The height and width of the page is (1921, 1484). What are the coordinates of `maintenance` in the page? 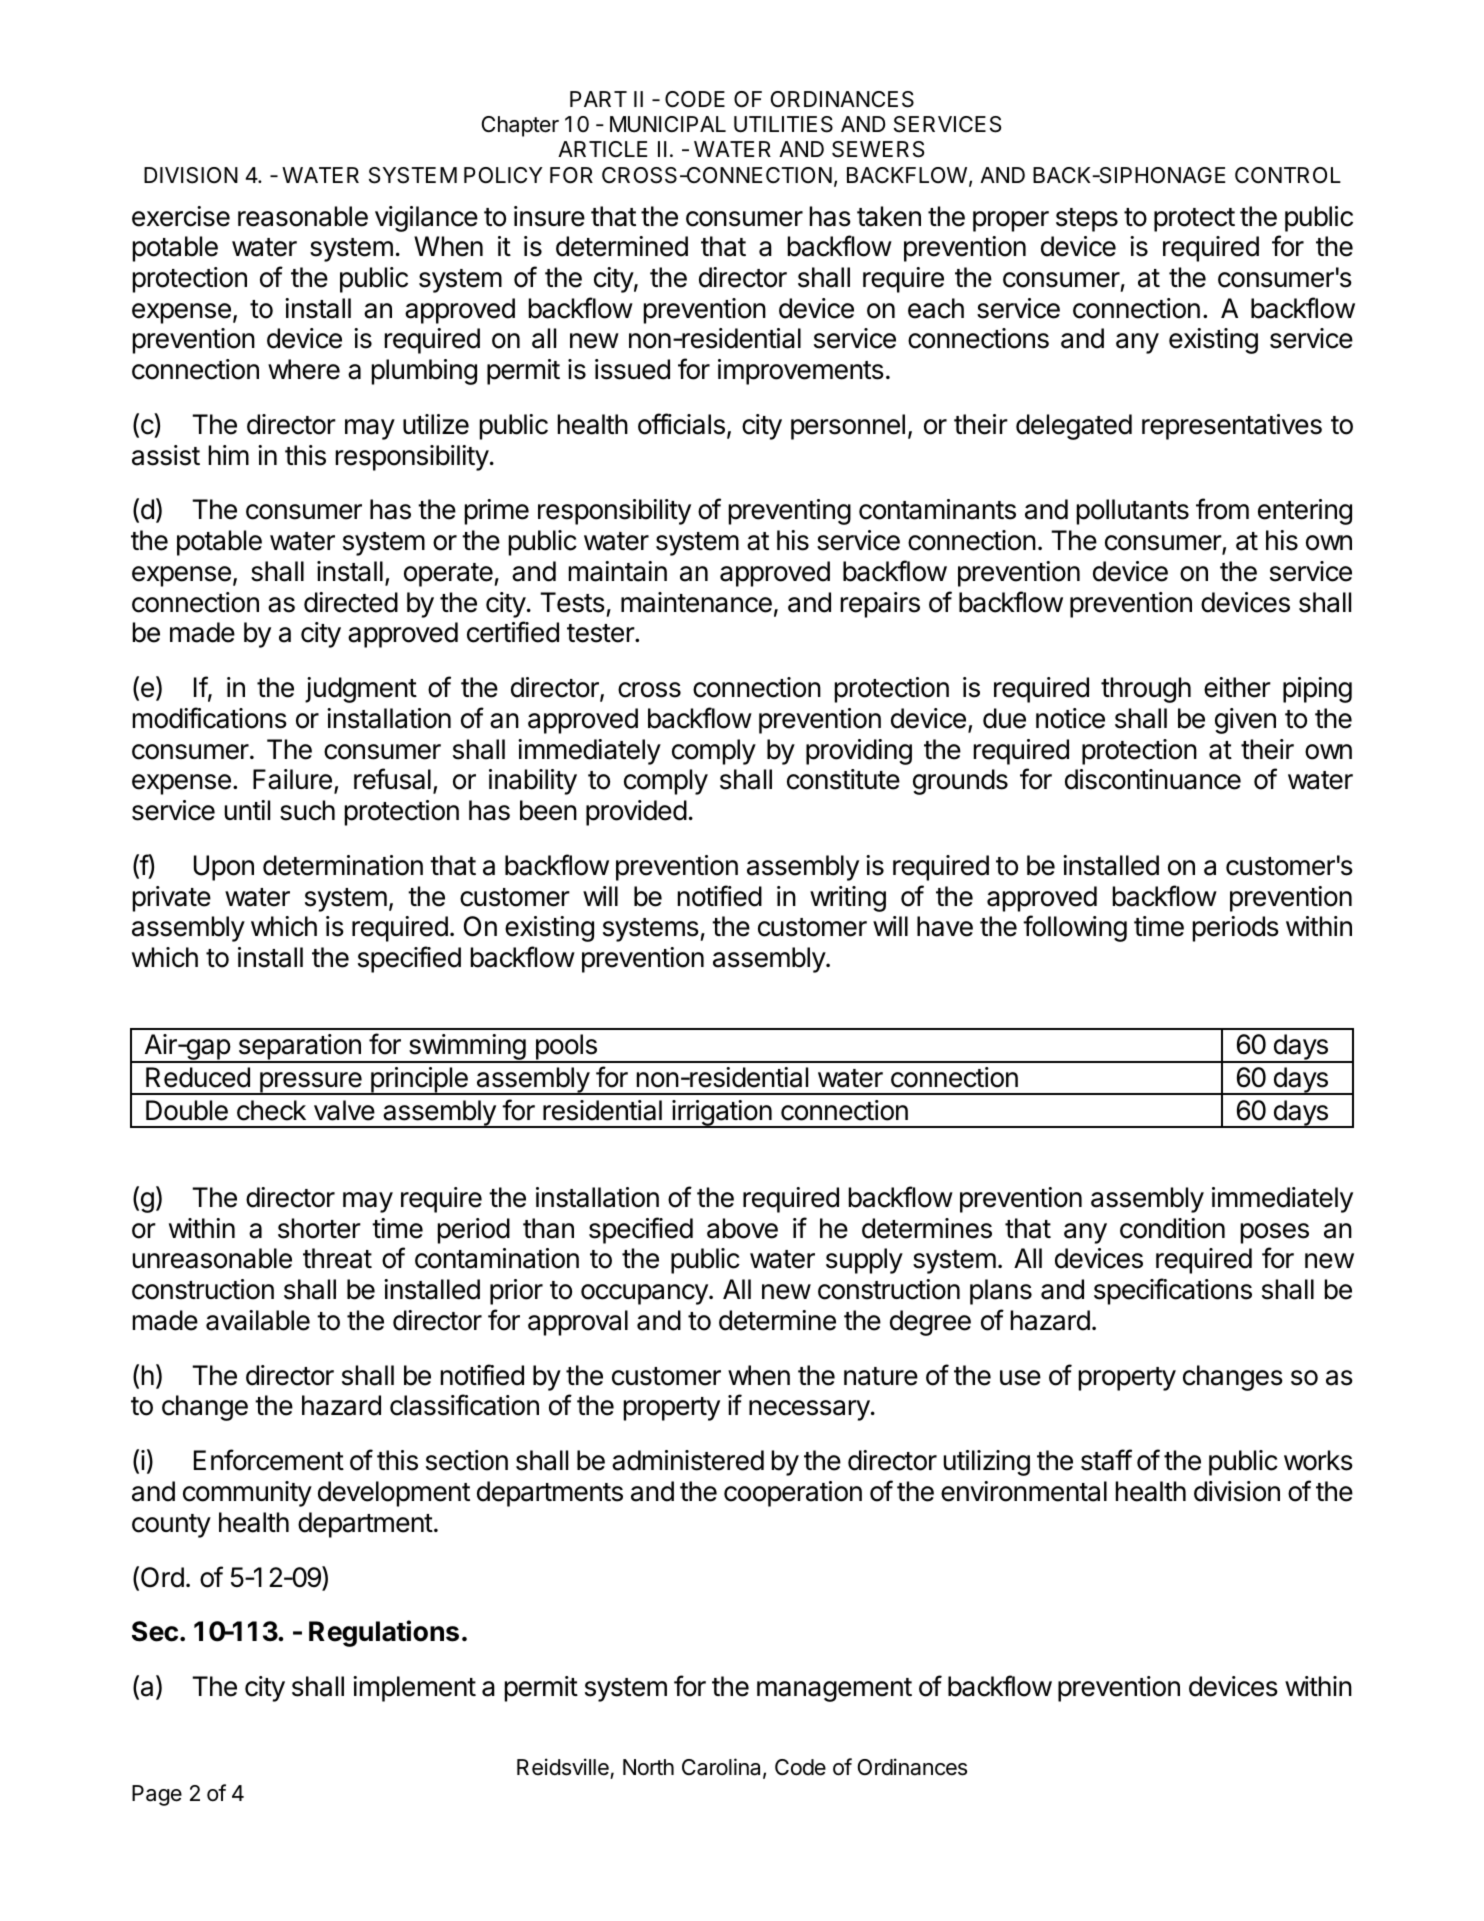 It's located at (696, 602).
